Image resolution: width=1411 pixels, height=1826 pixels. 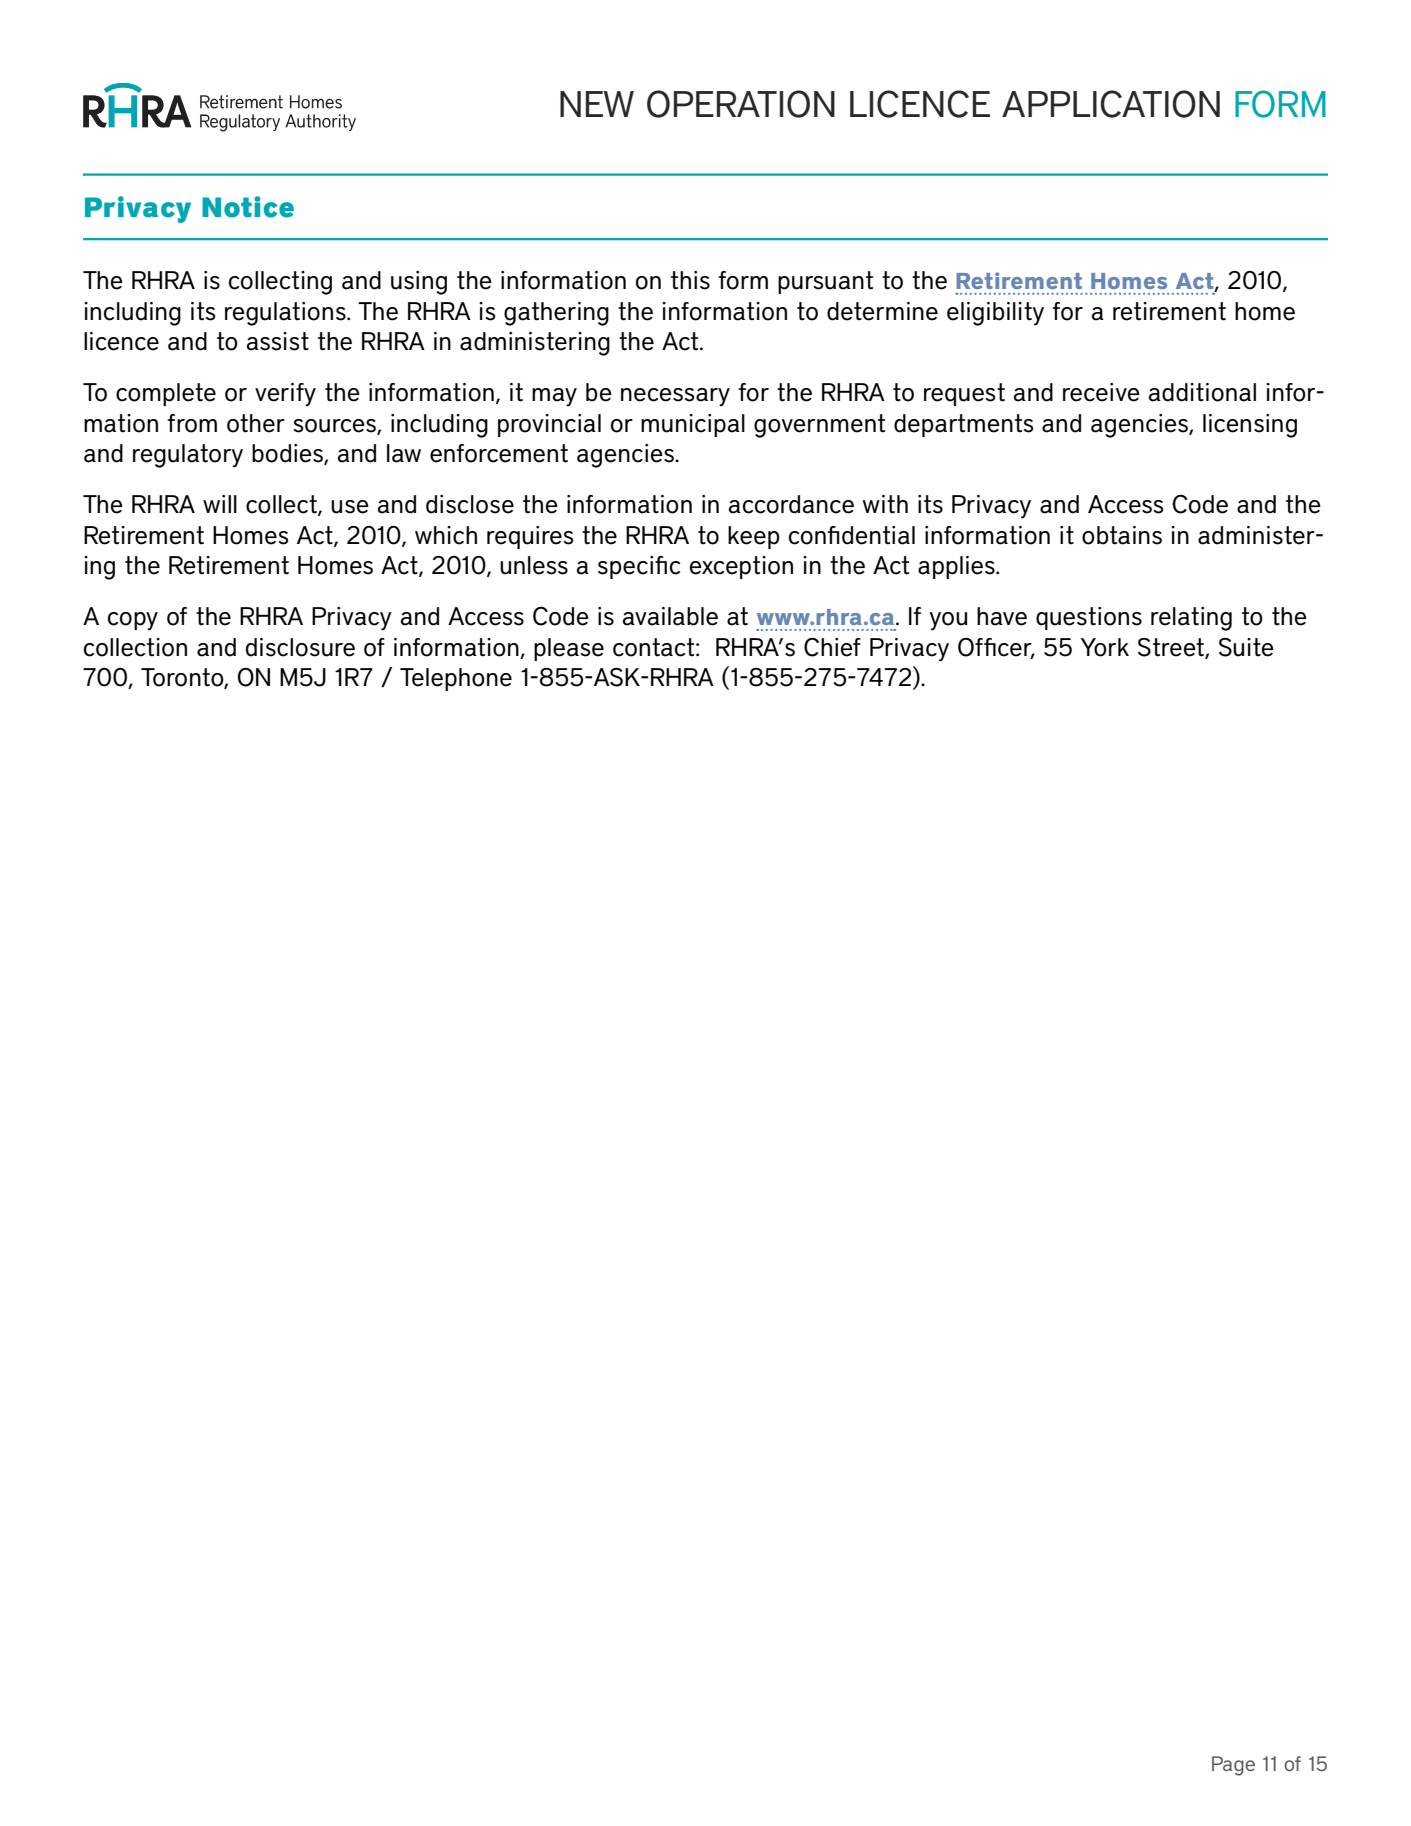 What do you see at coordinates (248, 207) in the image?
I see `Notice` at bounding box center [248, 207].
